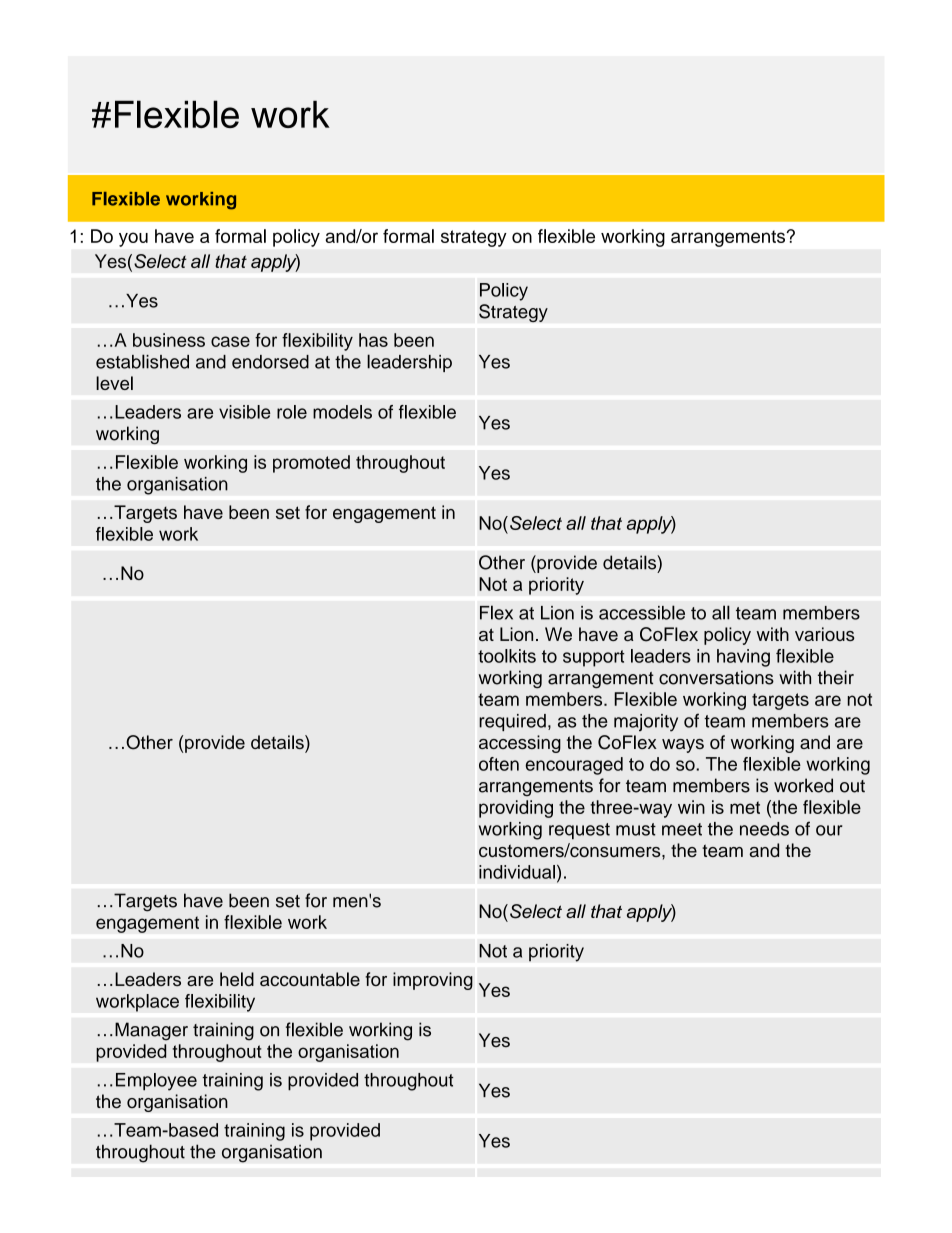  What do you see at coordinates (764, 829) in the document?
I see `needs` at bounding box center [764, 829].
